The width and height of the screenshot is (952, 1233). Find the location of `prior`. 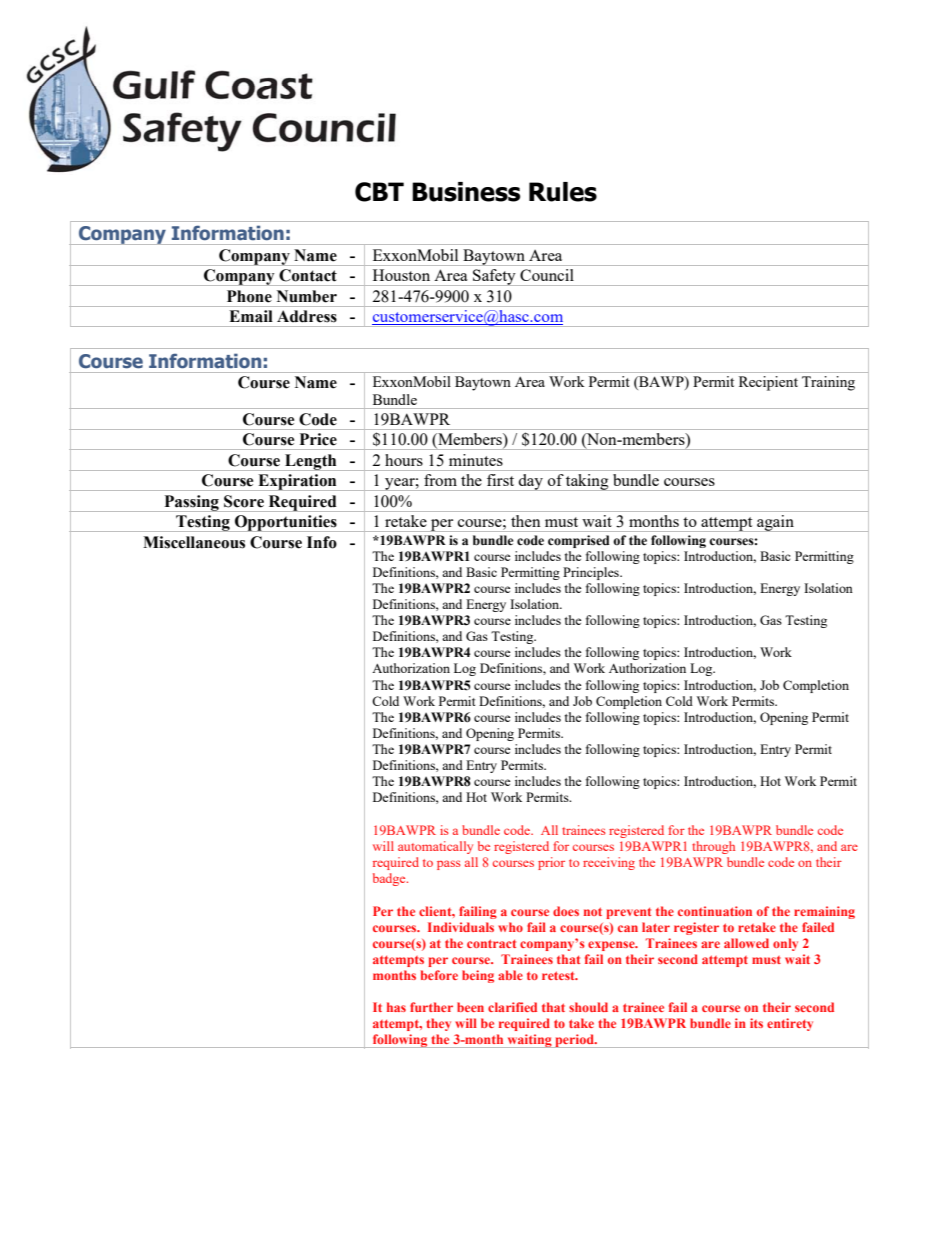

prior is located at coordinates (551, 863).
